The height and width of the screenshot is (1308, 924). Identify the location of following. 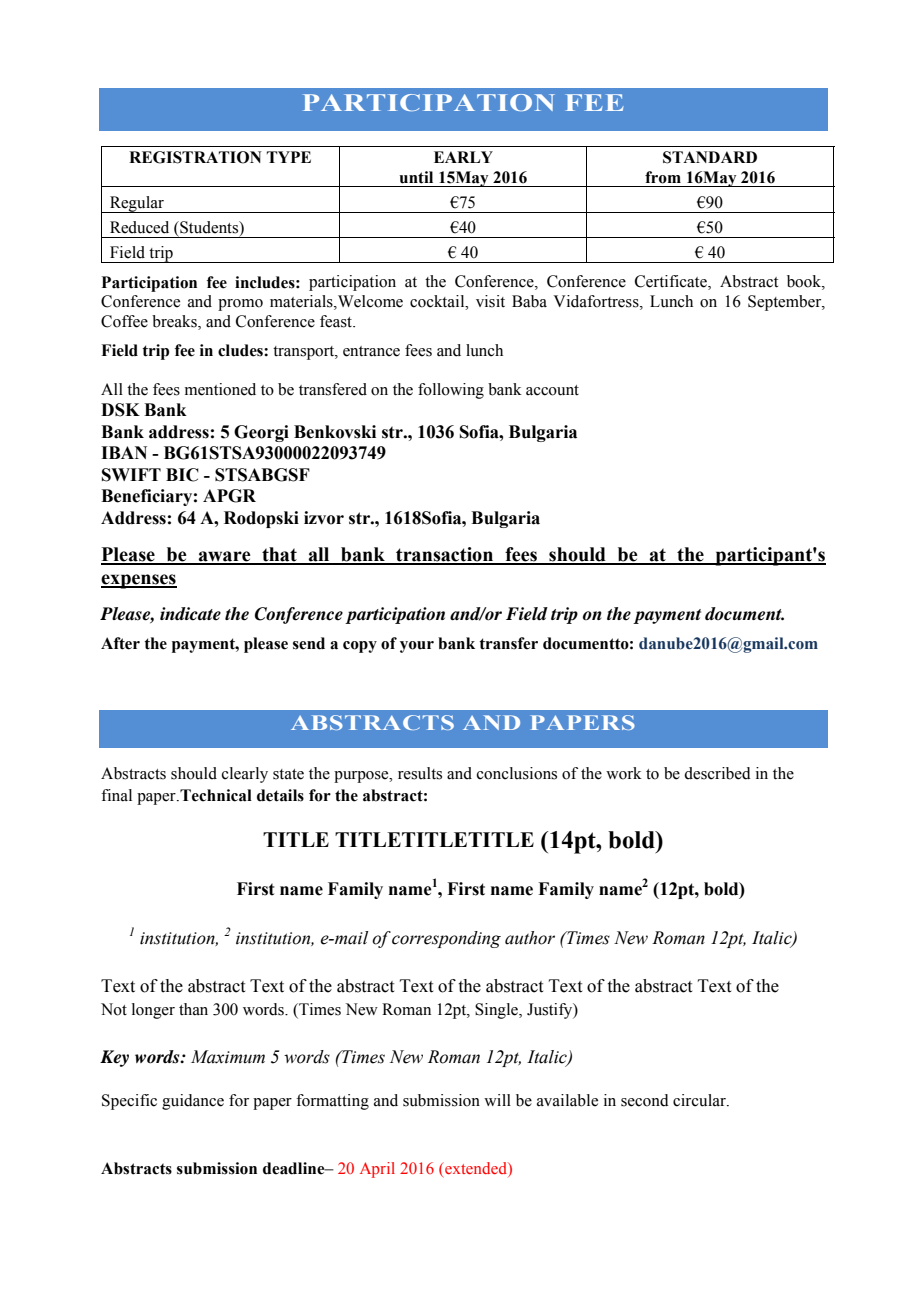
(451, 391).
